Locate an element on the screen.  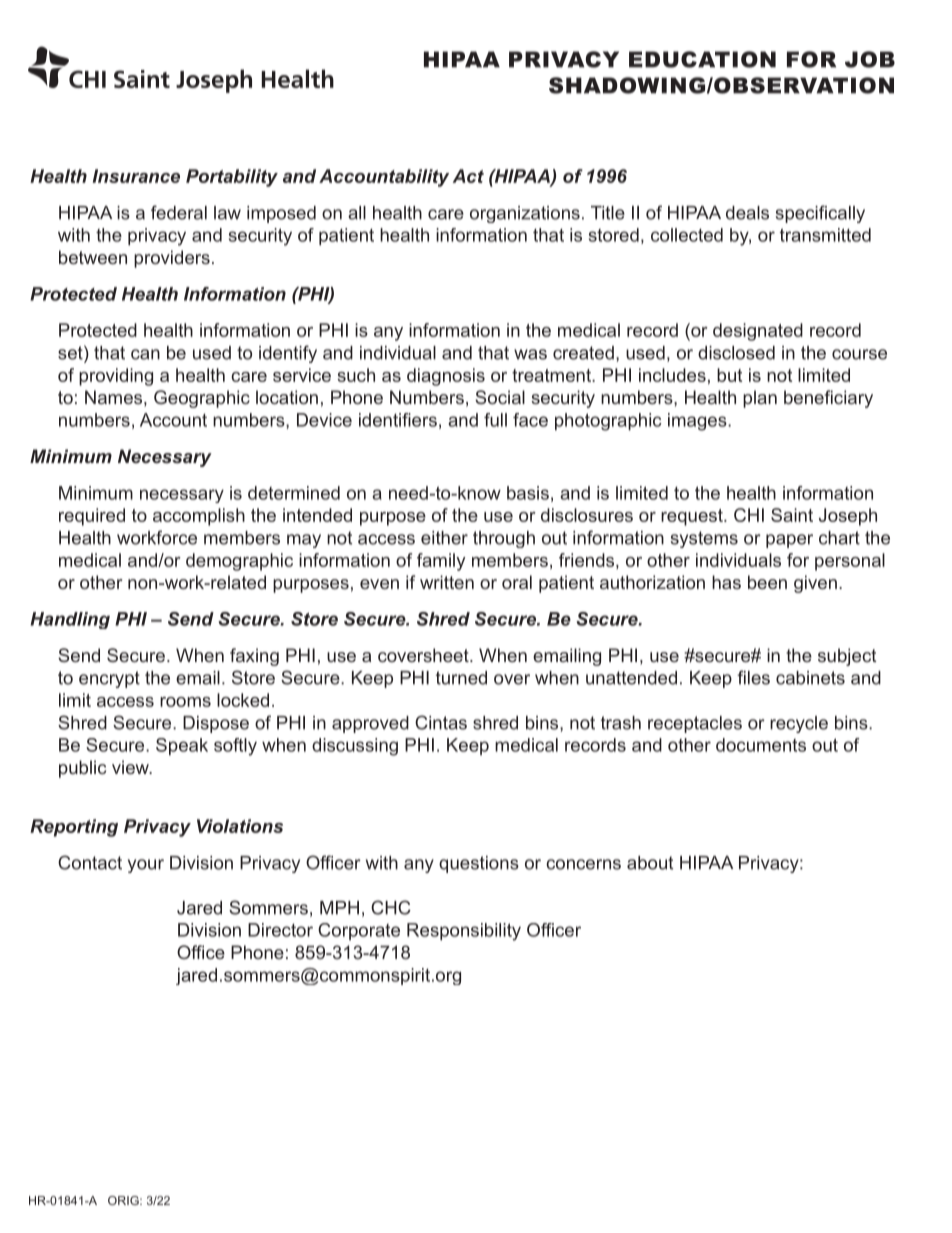
EDUCATION is located at coordinates (702, 59).
